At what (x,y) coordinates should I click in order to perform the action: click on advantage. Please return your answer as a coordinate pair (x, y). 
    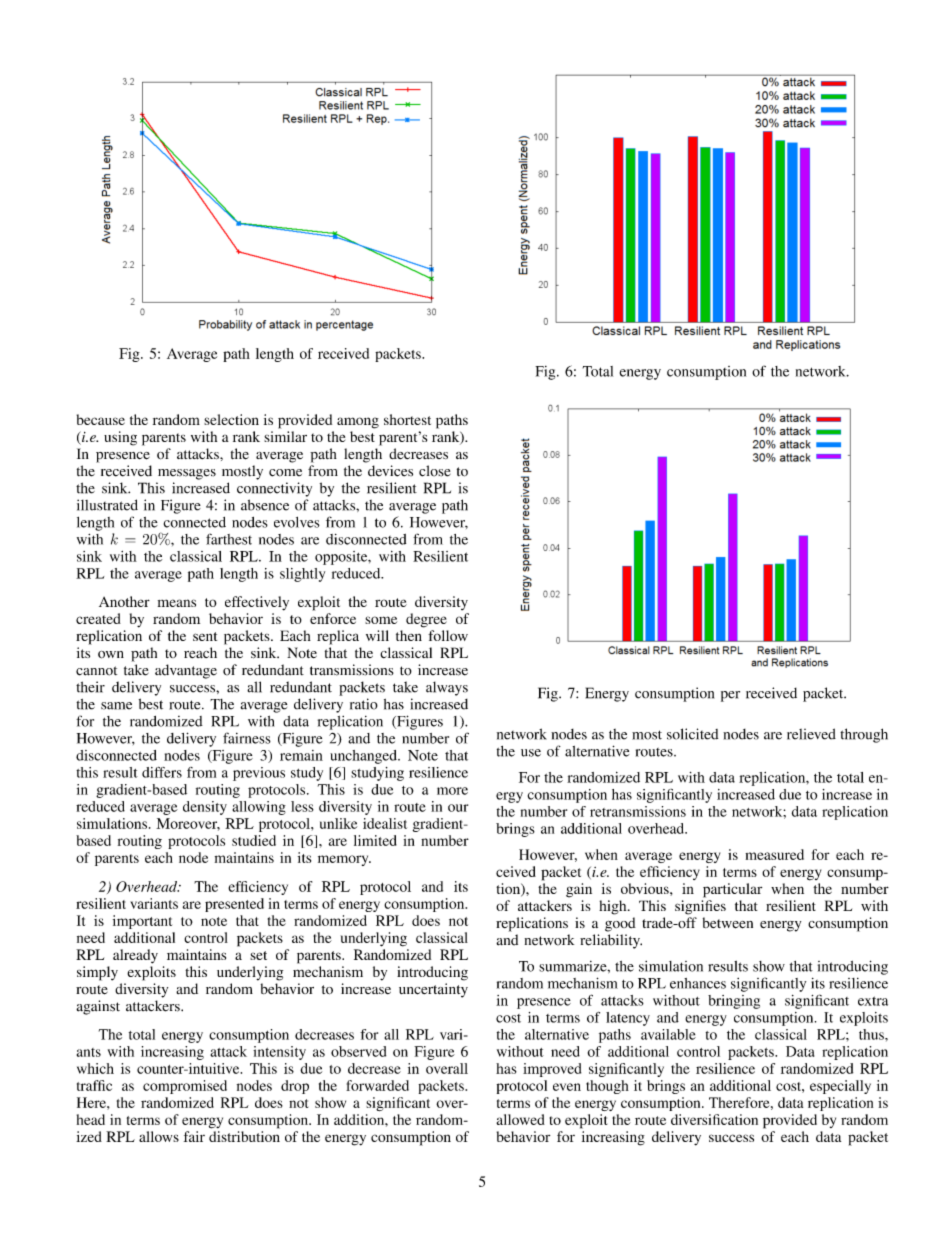
    Looking at the image, I should click on (186, 671).
